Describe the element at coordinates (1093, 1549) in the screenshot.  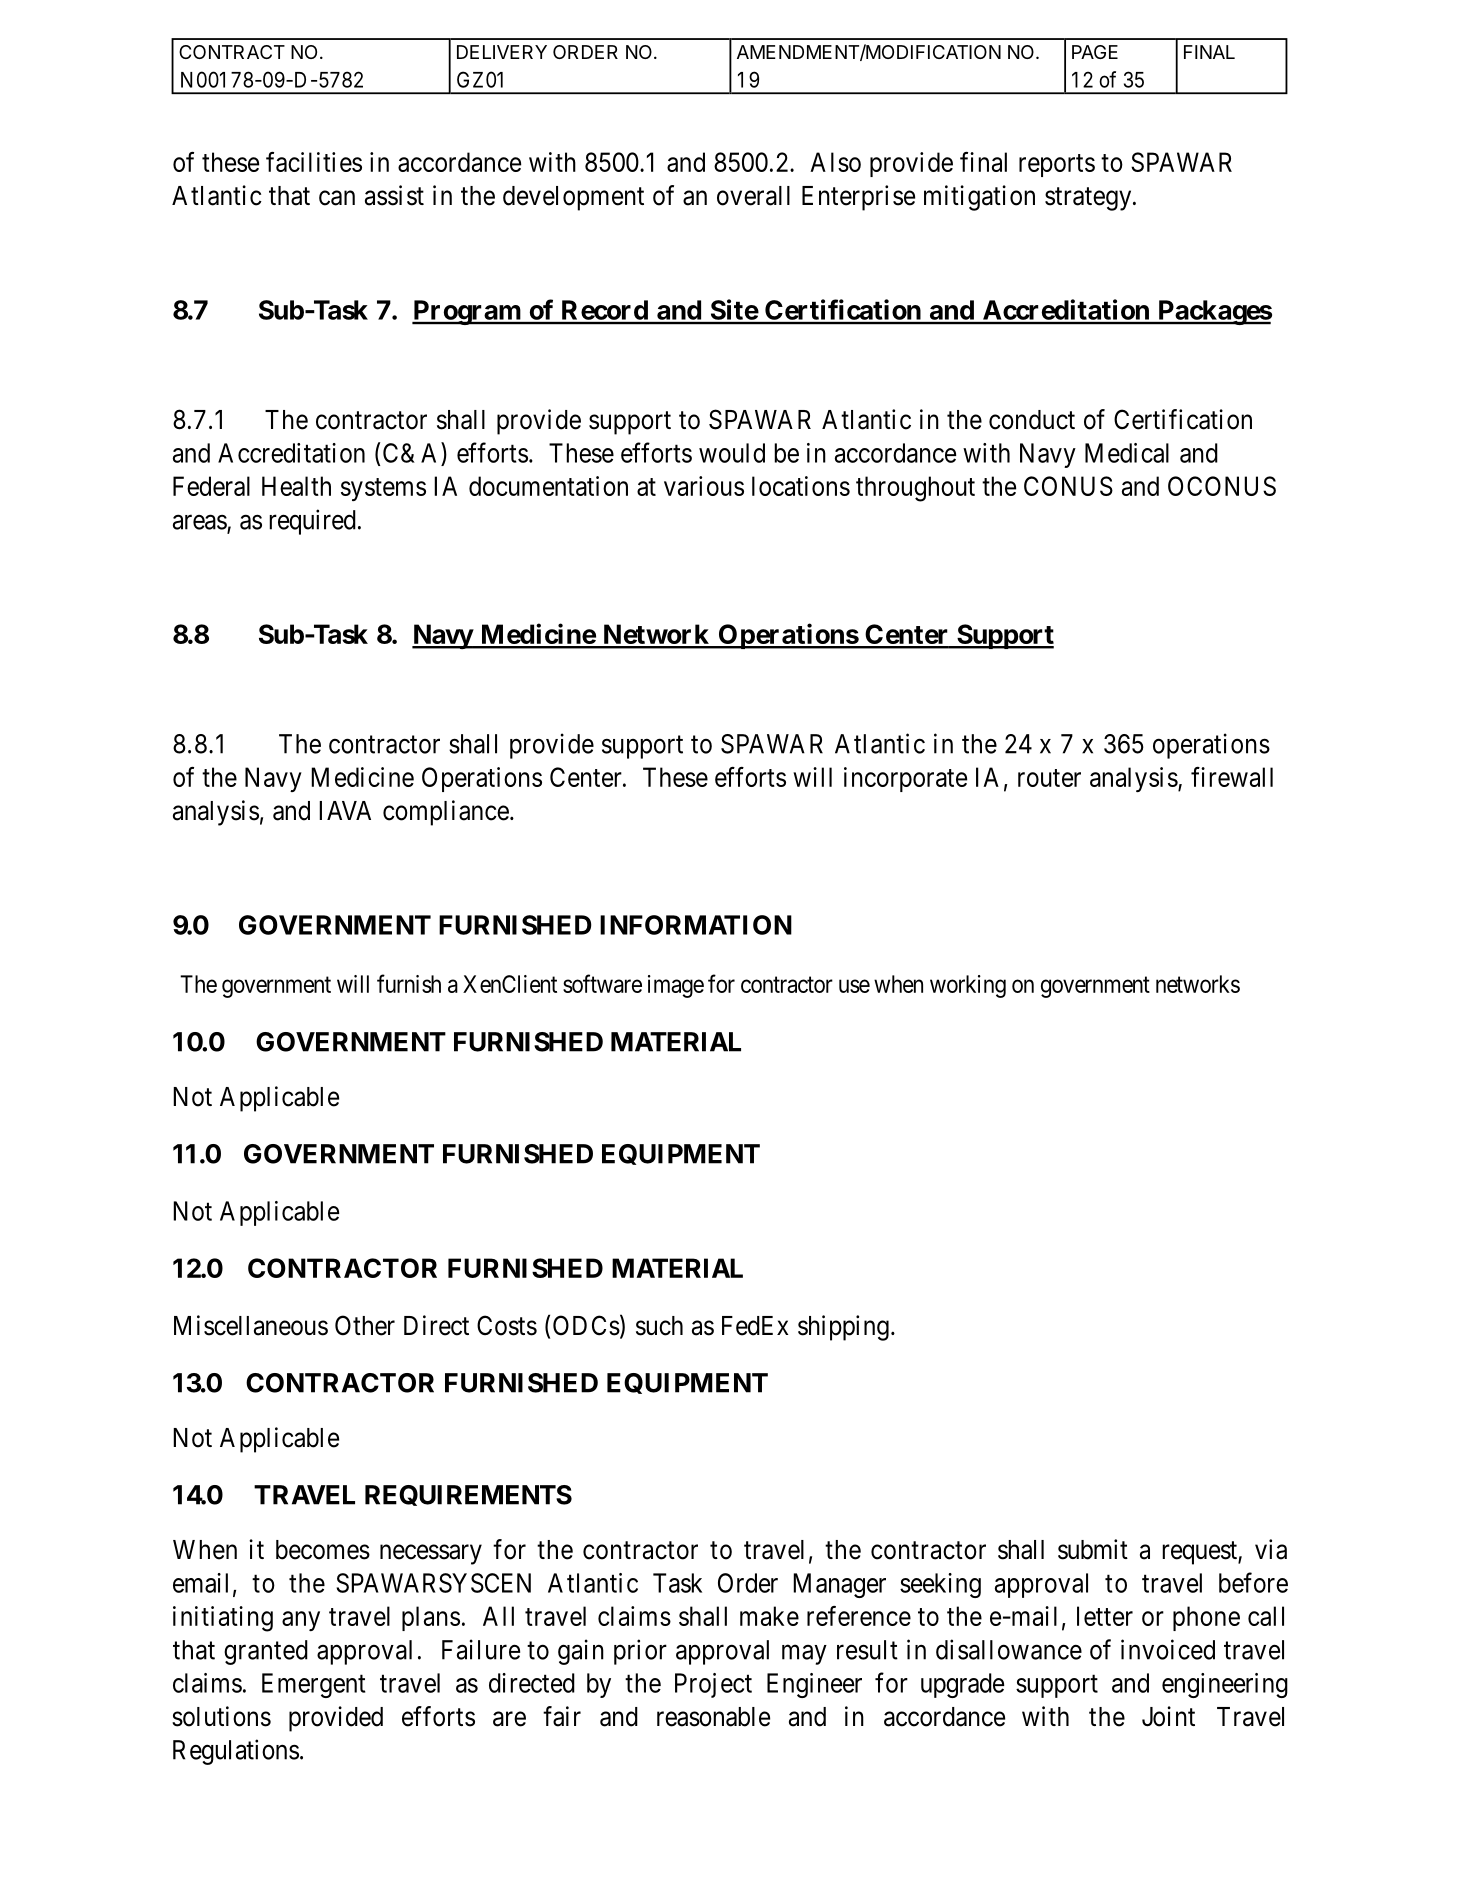
I see `submit` at that location.
